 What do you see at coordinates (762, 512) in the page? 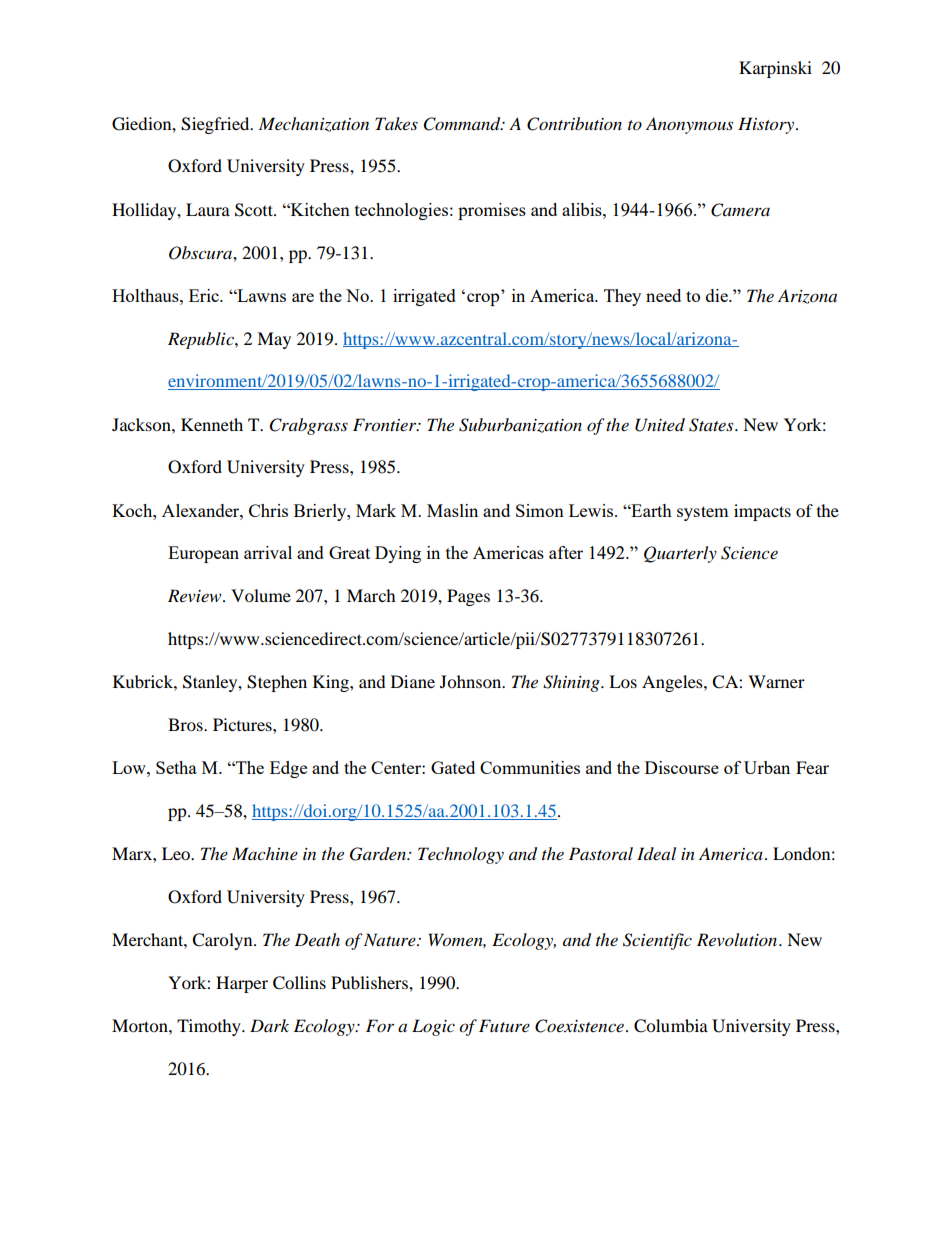
I see `impacts` at bounding box center [762, 512].
